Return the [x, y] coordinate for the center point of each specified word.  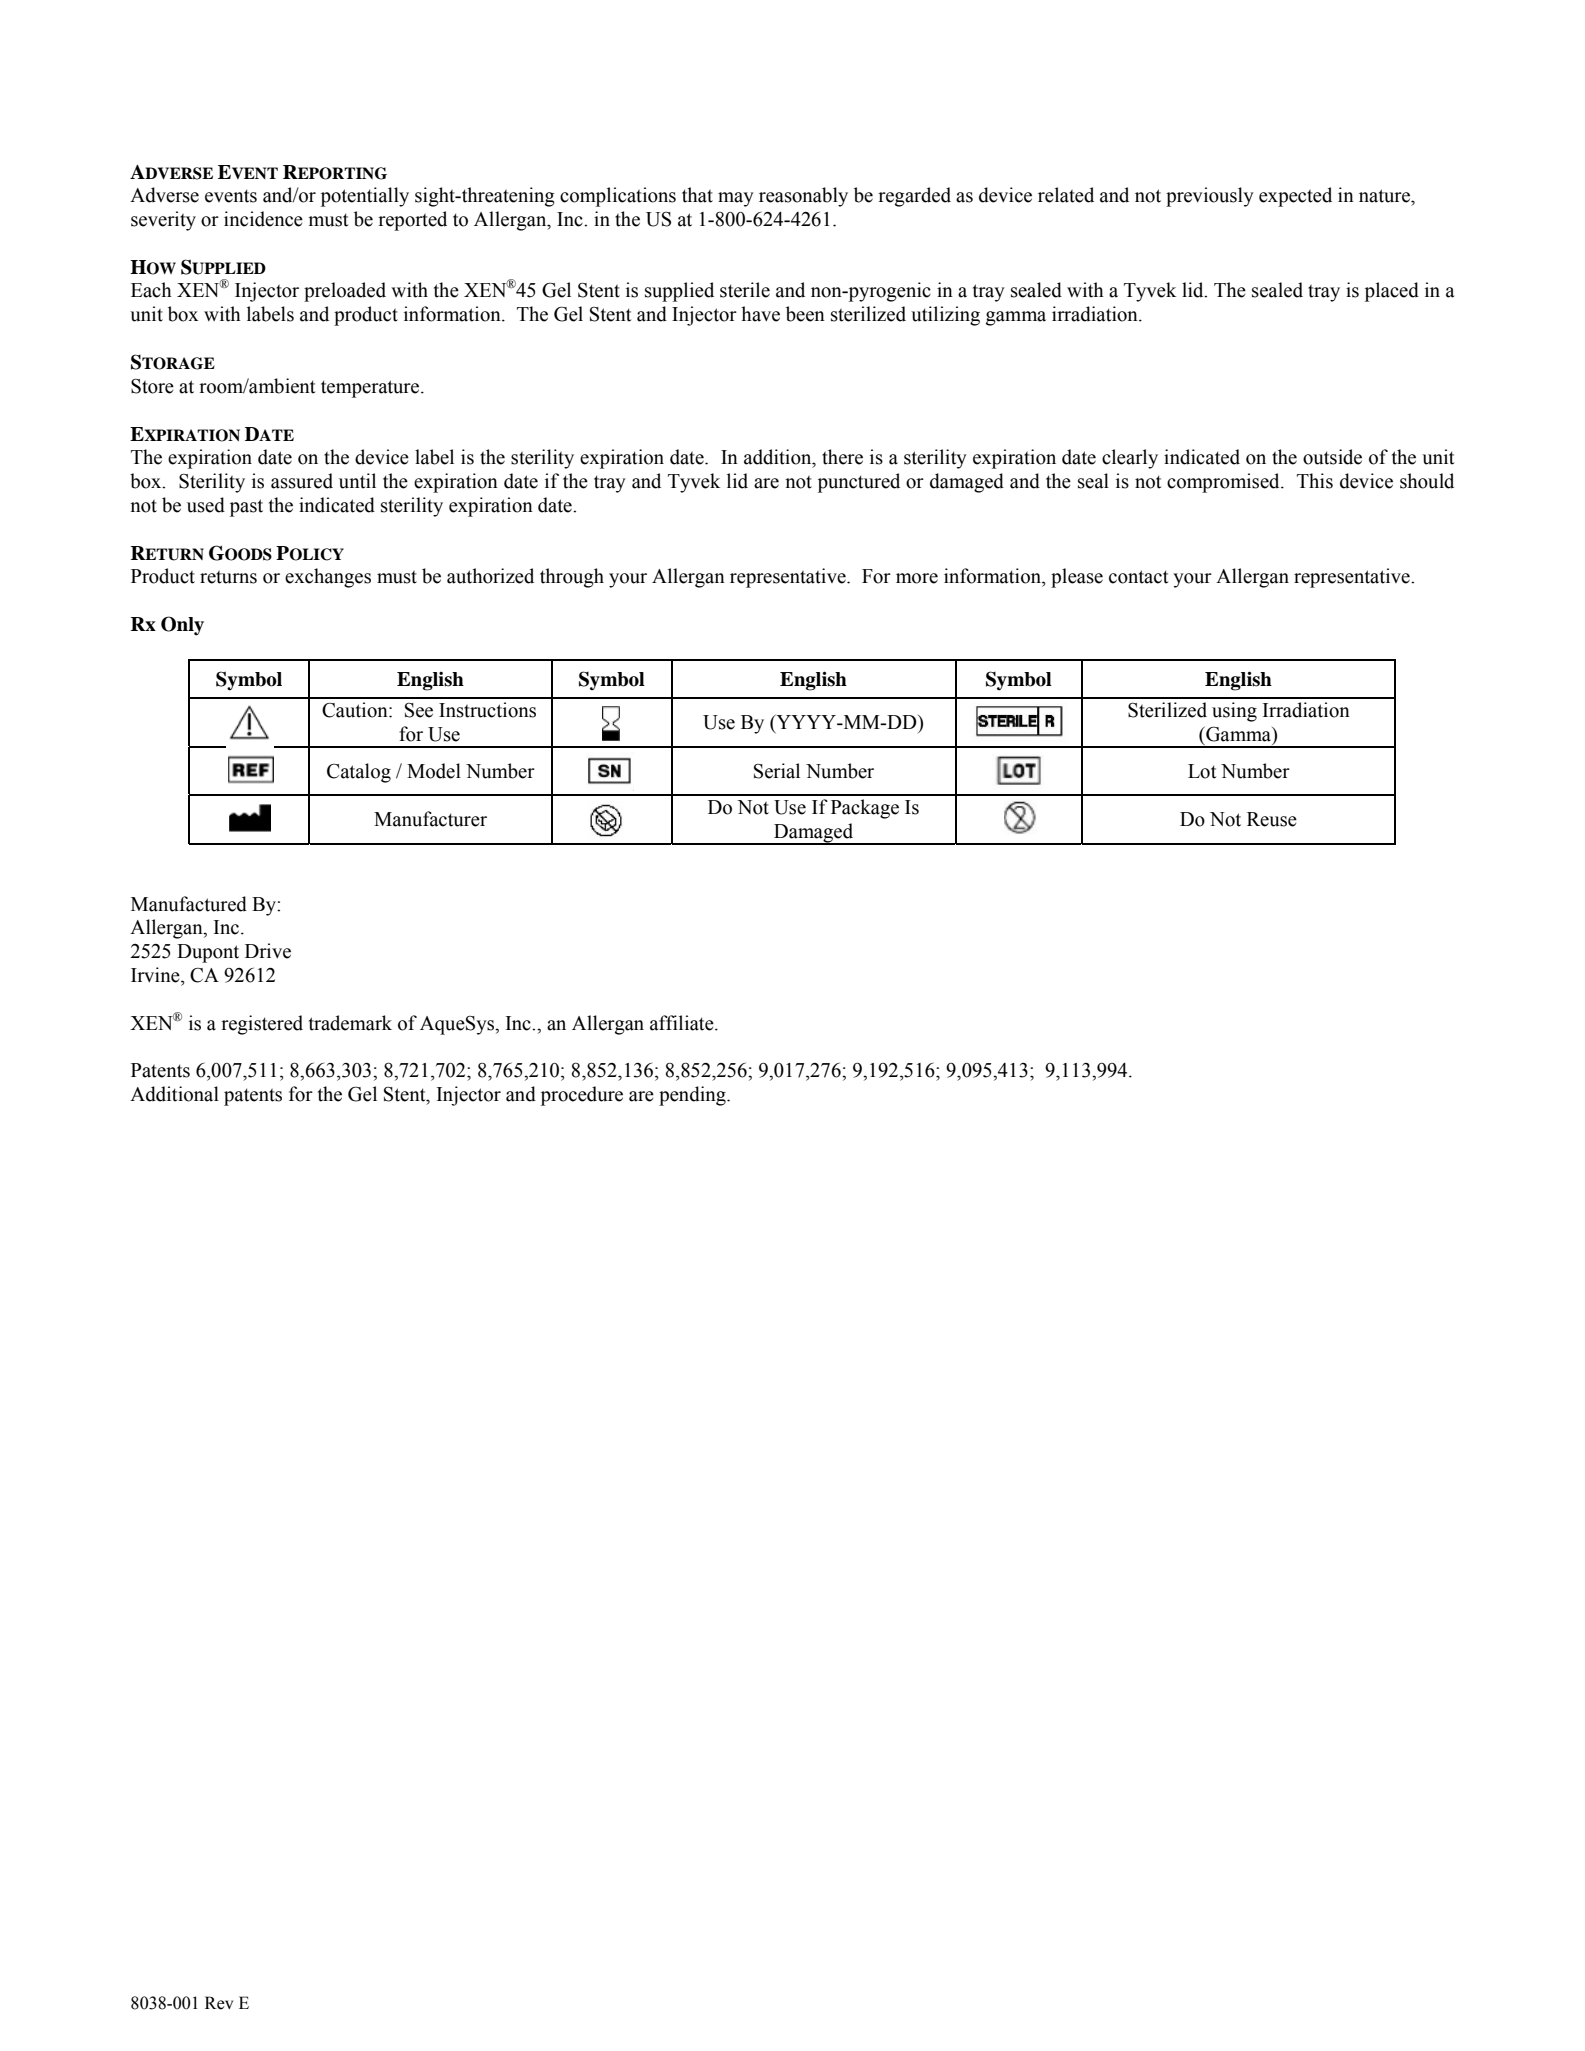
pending [693, 1096]
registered [262, 1025]
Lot [1202, 771]
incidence [263, 219]
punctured [859, 483]
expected [1295, 197]
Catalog [359, 773]
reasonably [803, 197]
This [1315, 481]
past [246, 508]
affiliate [683, 1023]
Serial [777, 771]
